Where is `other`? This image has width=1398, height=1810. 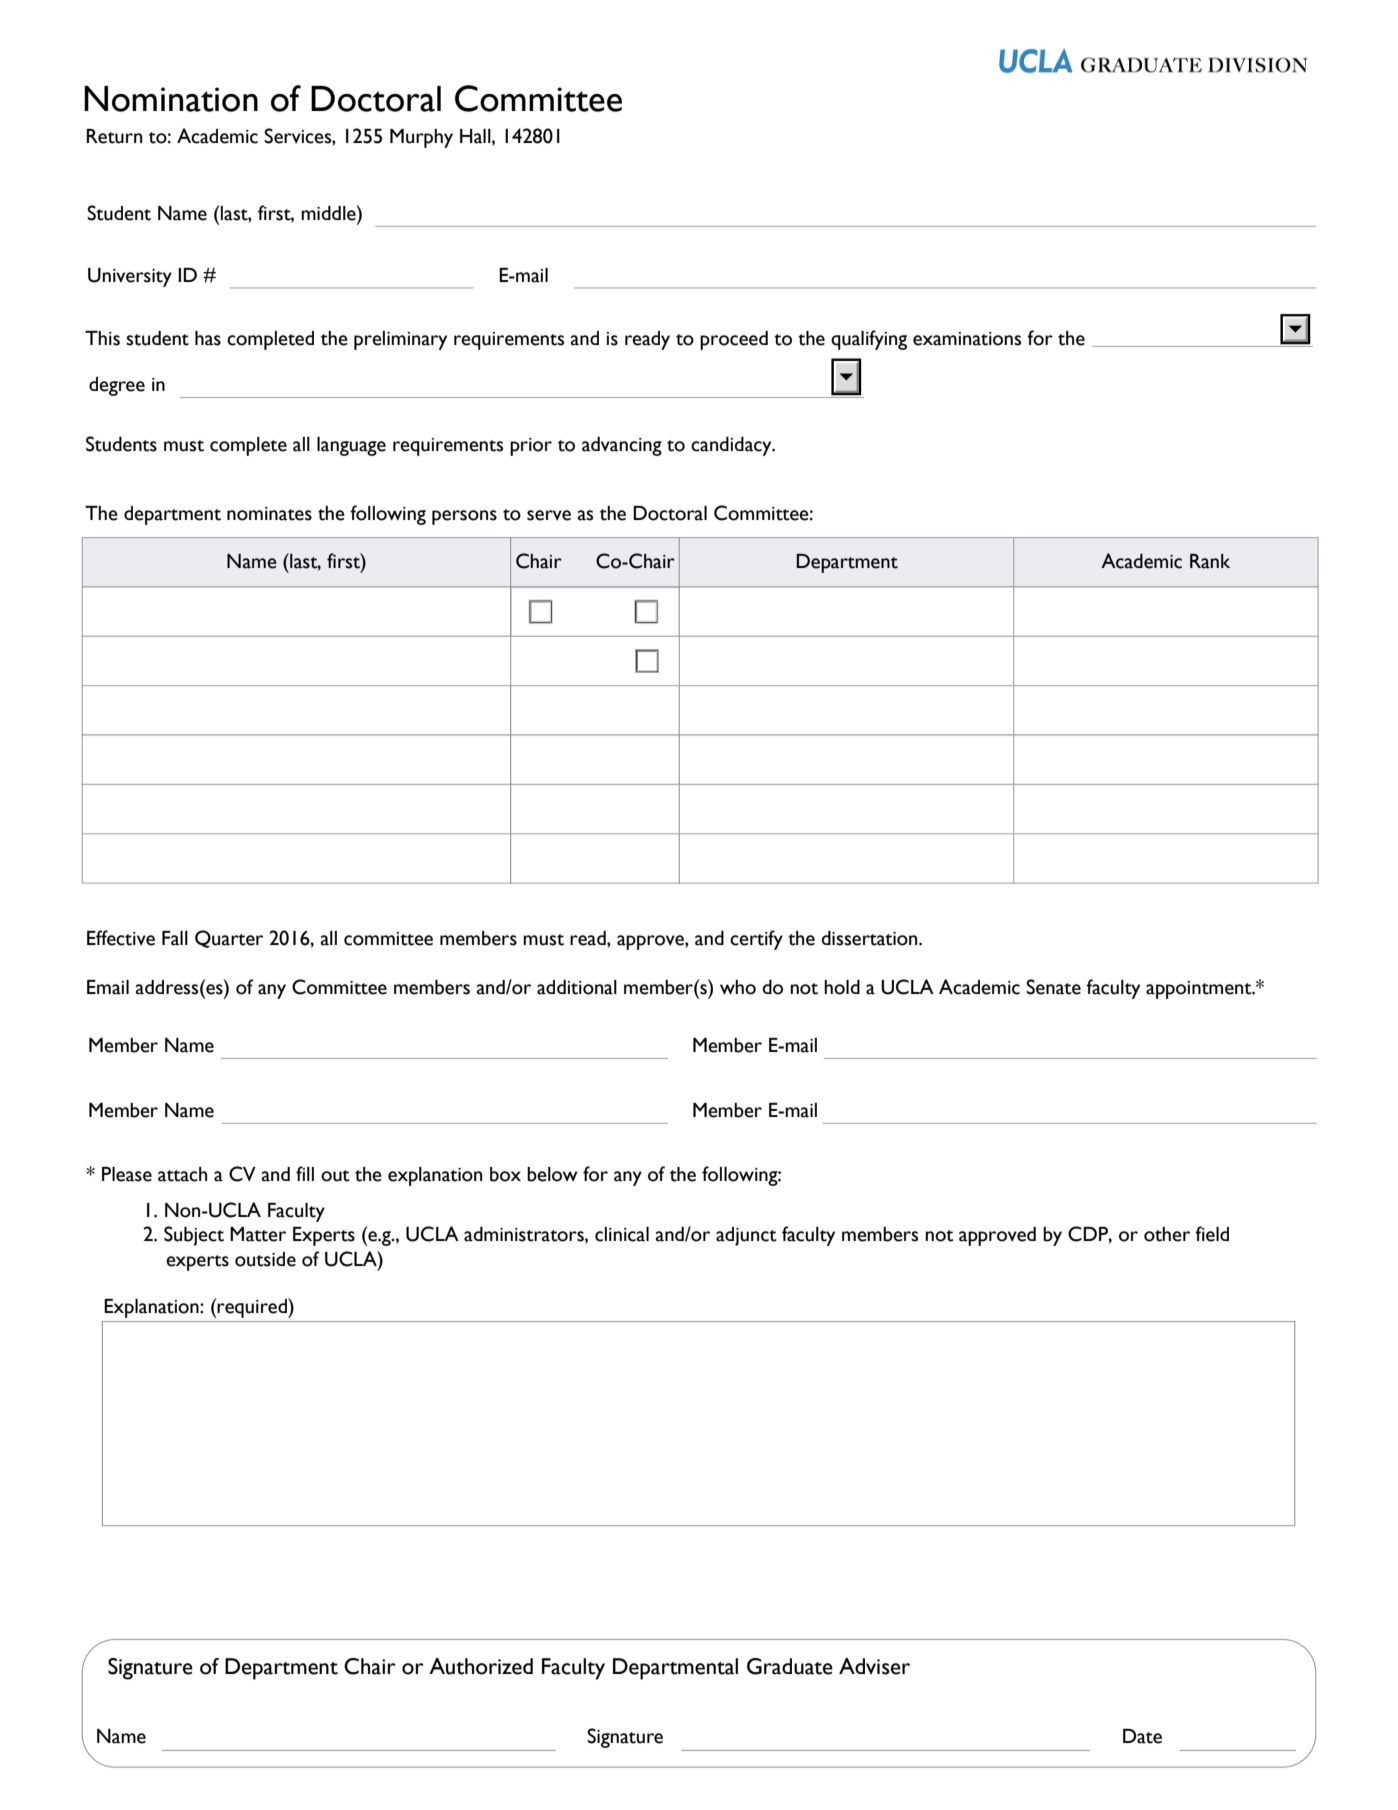
other is located at coordinates (1167, 1234).
